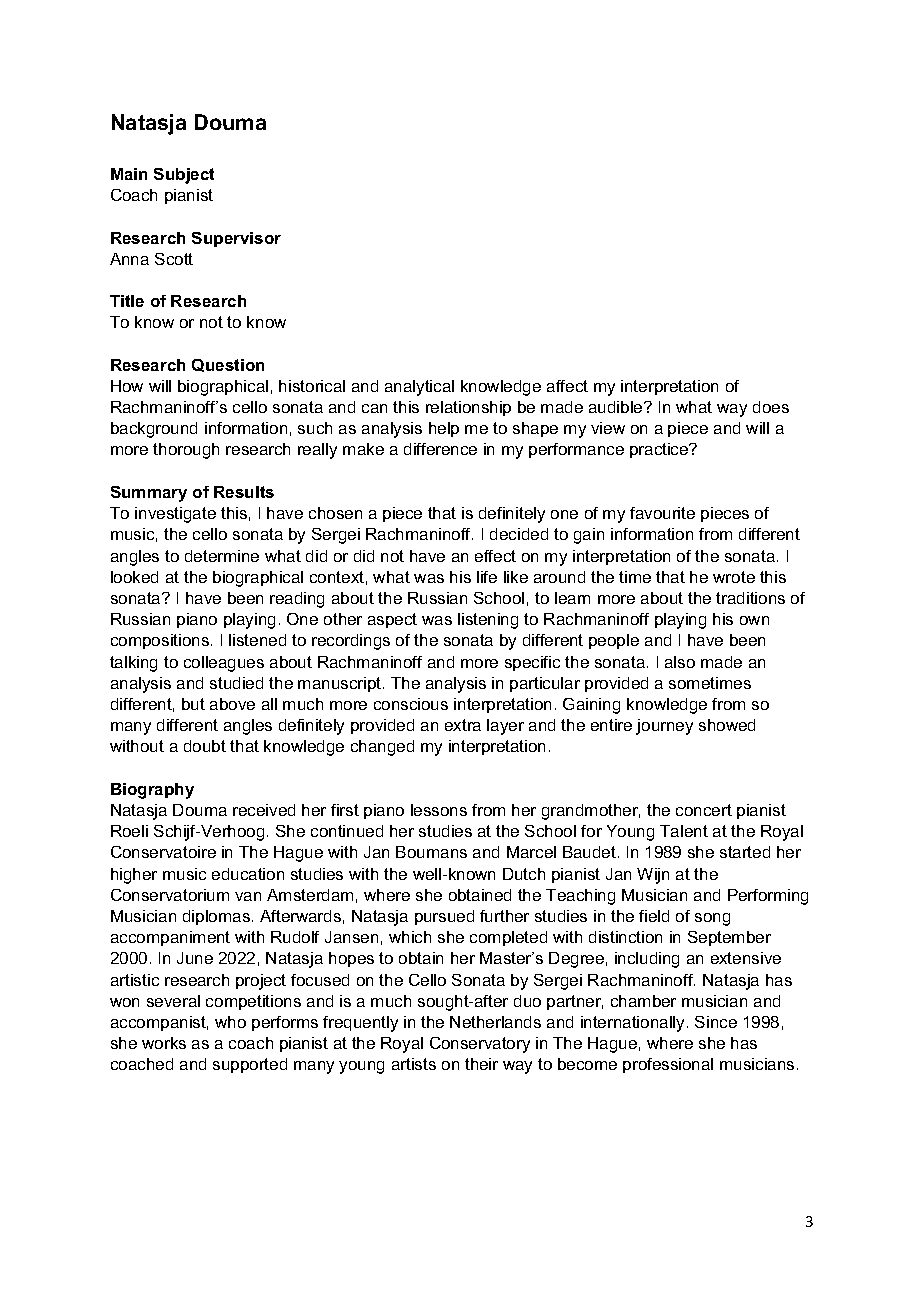 Image resolution: width=924 pixels, height=1308 pixels. What do you see at coordinates (660, 450) in the screenshot?
I see `practice` at bounding box center [660, 450].
